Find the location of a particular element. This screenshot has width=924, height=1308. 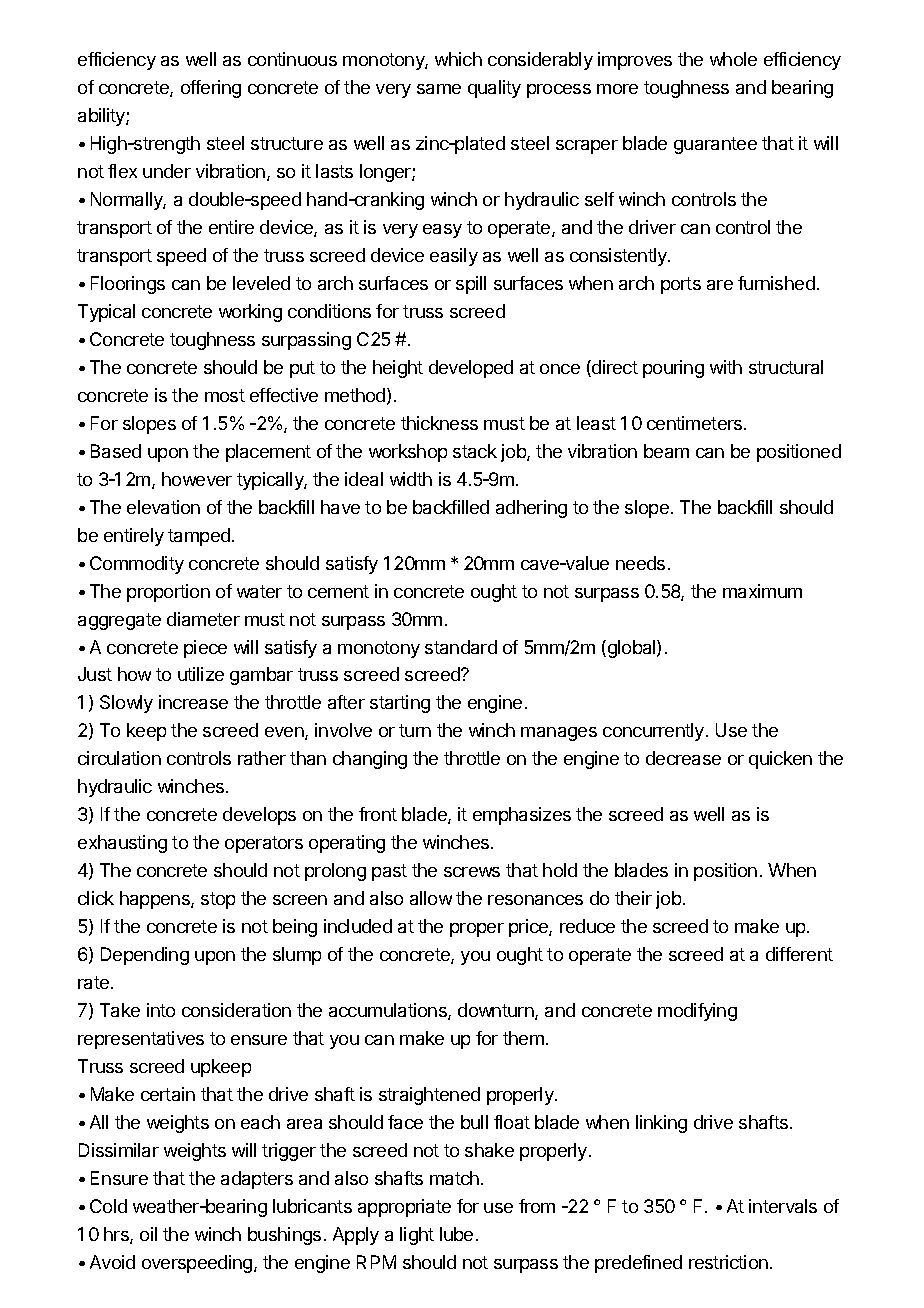

utilize is located at coordinates (201, 674).
